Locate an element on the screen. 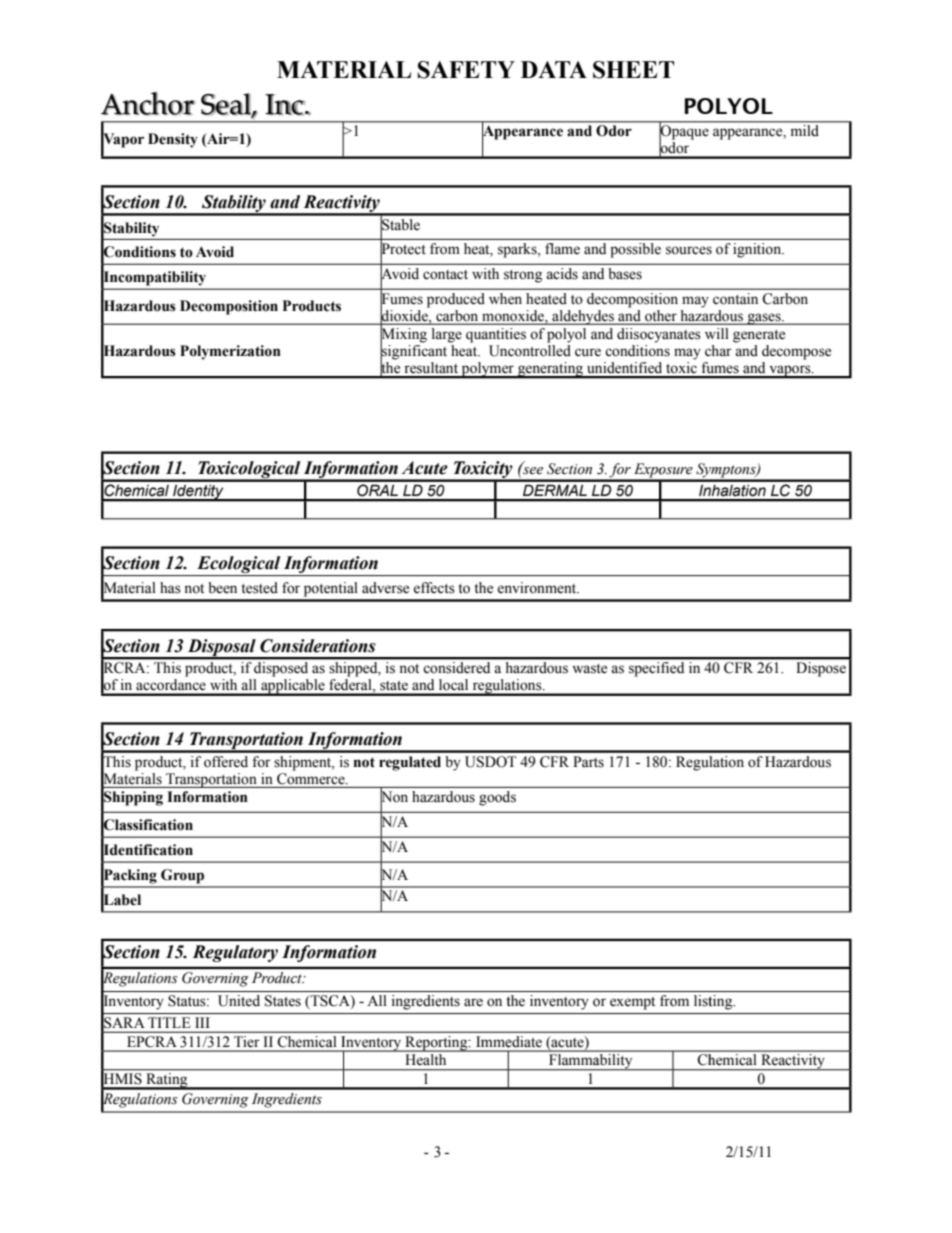 The width and height of the screenshot is (952, 1233). Seal is located at coordinates (227, 104).
